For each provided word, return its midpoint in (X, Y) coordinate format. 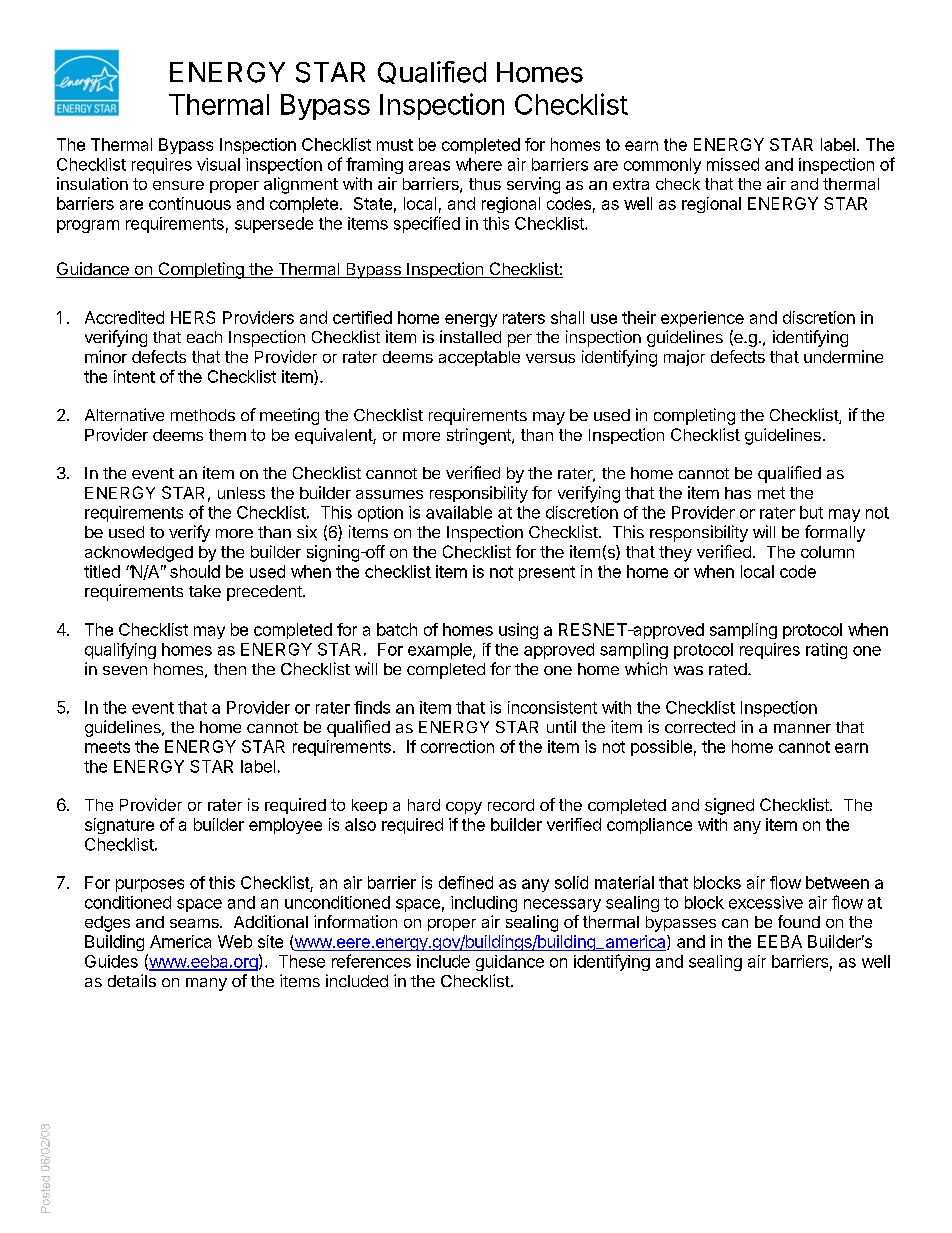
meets (107, 747)
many (206, 984)
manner (802, 728)
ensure (178, 185)
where (479, 164)
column (827, 552)
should (195, 571)
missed (733, 164)
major (684, 358)
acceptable (479, 358)
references (371, 961)
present (547, 573)
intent (134, 376)
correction (457, 746)
